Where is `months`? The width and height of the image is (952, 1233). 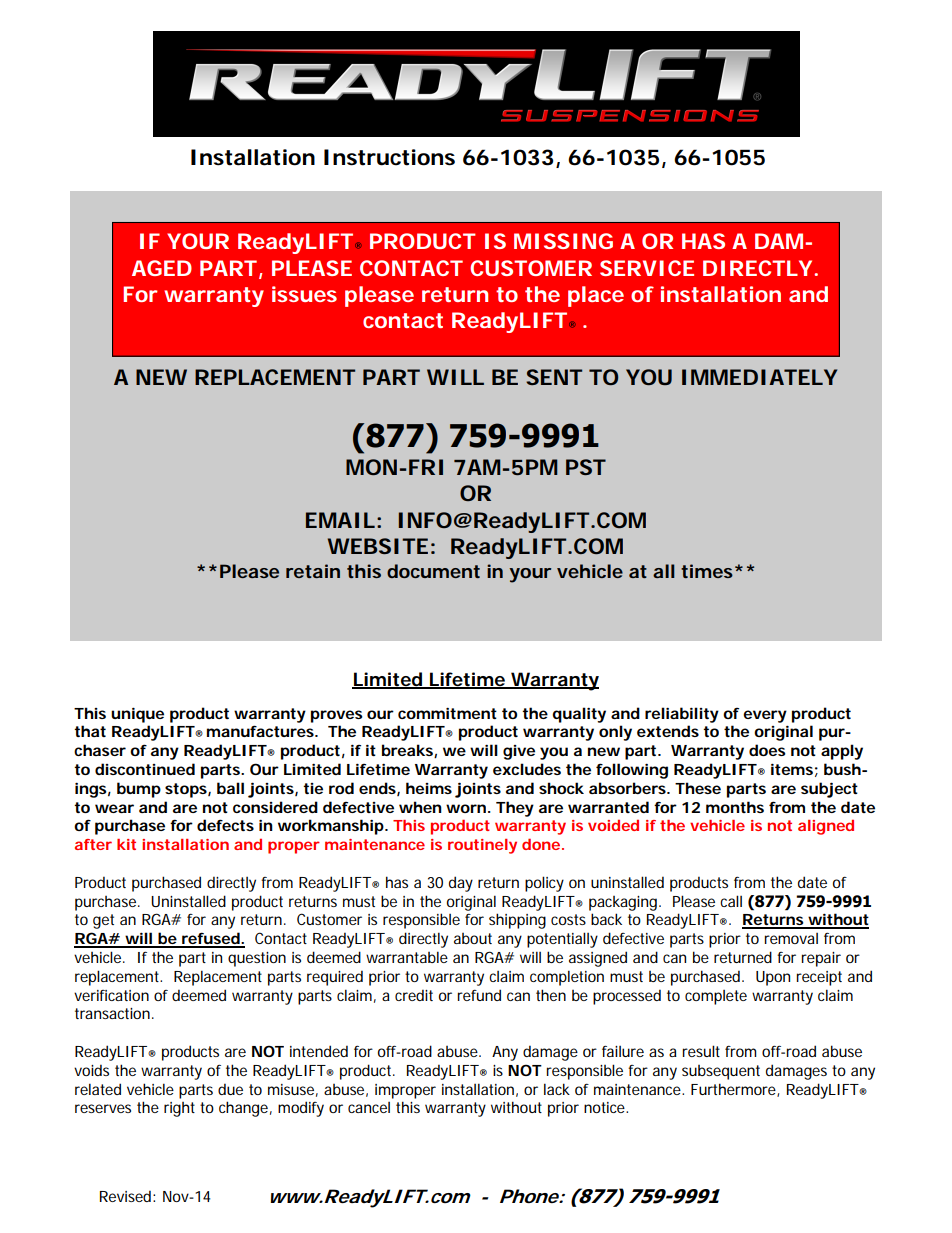 months is located at coordinates (735, 807).
